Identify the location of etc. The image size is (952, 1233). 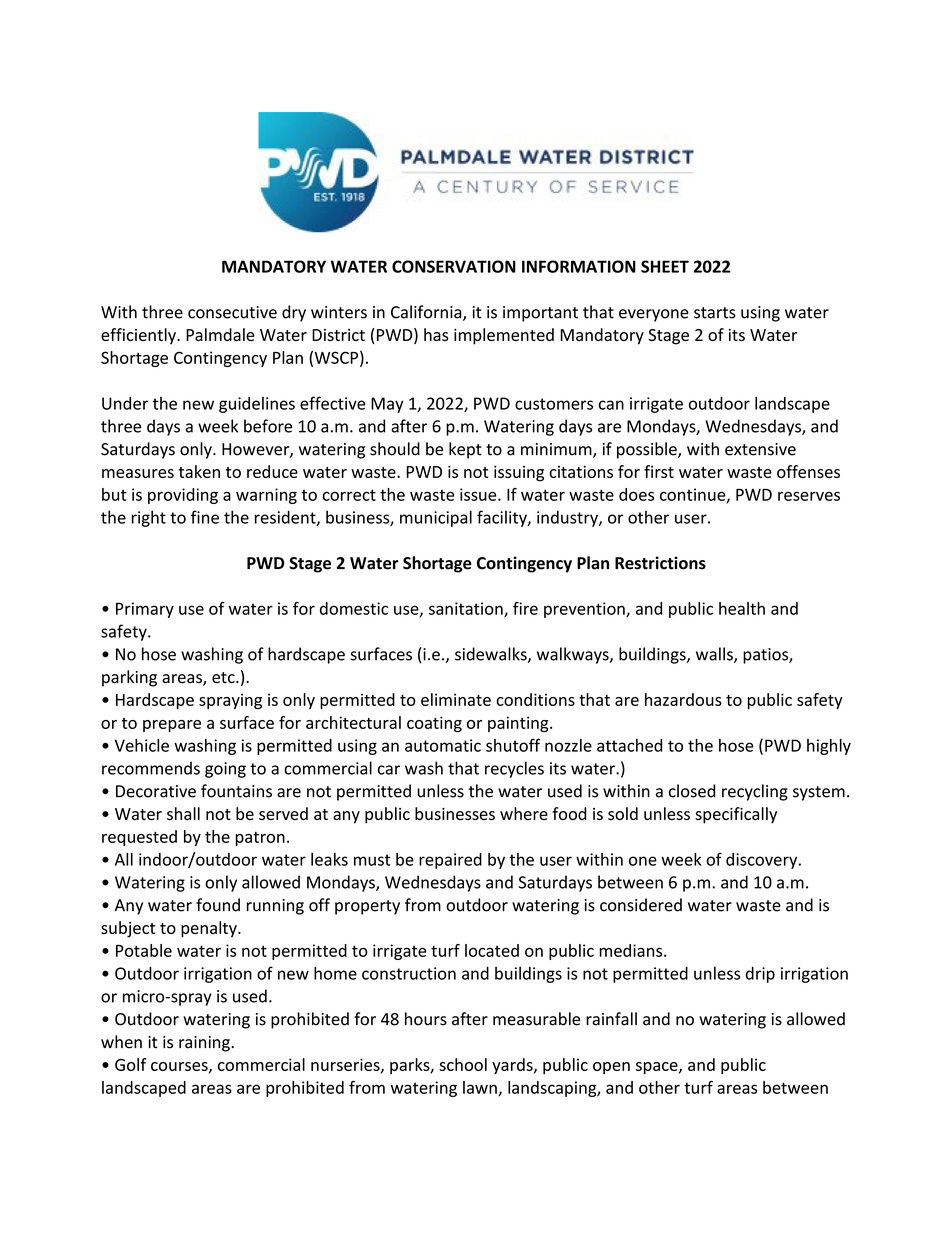
(224, 678).
